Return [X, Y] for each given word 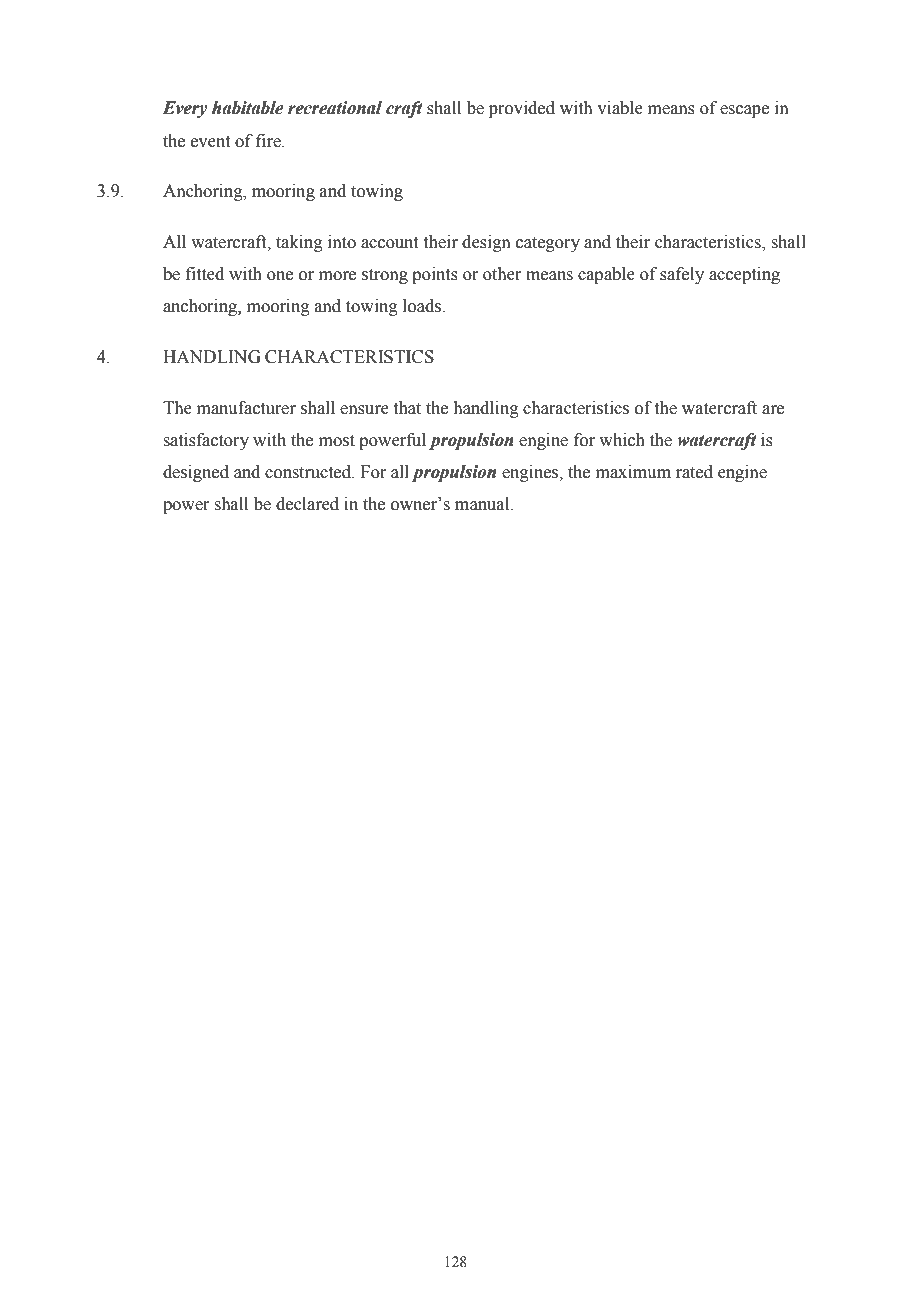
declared [307, 504]
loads [423, 306]
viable [620, 108]
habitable [248, 108]
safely [682, 275]
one [280, 276]
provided [522, 109]
